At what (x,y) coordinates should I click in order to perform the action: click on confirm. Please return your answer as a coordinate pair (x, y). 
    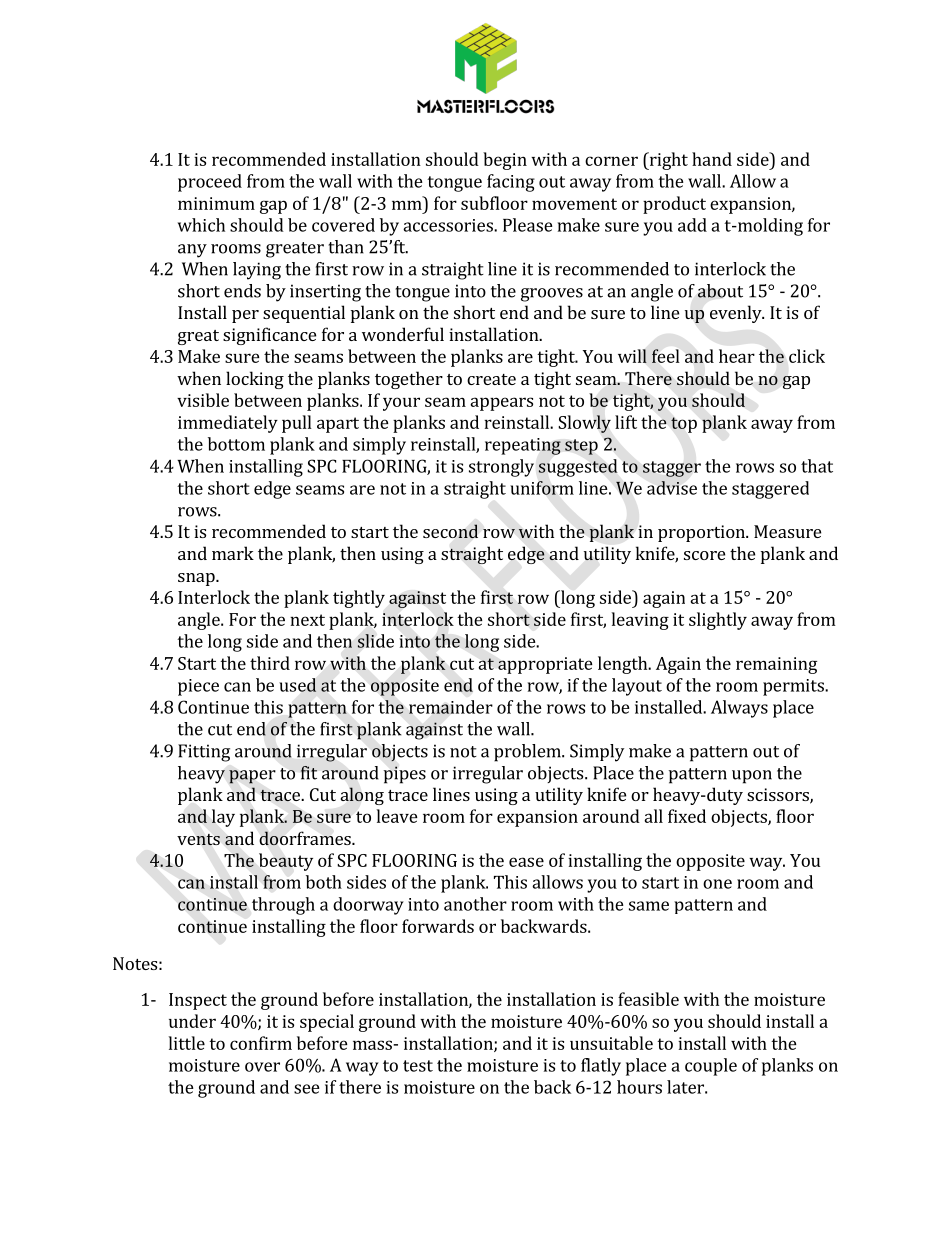
    Looking at the image, I should click on (261, 1043).
